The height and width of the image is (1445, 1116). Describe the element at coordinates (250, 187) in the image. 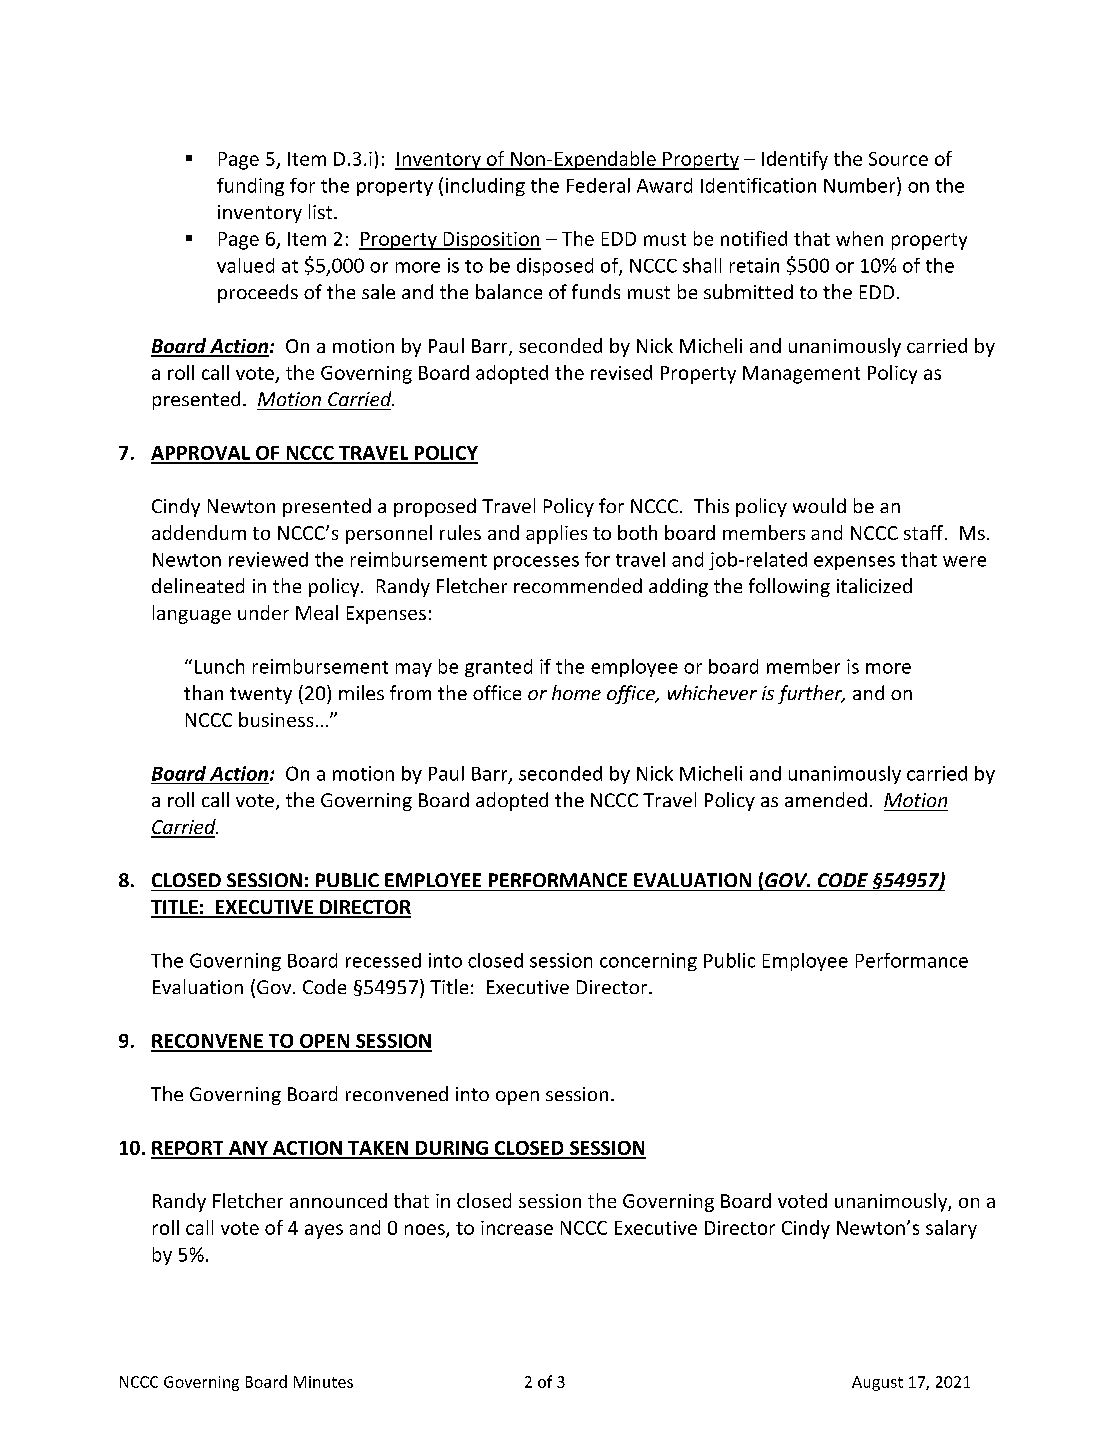

I see `funding` at that location.
